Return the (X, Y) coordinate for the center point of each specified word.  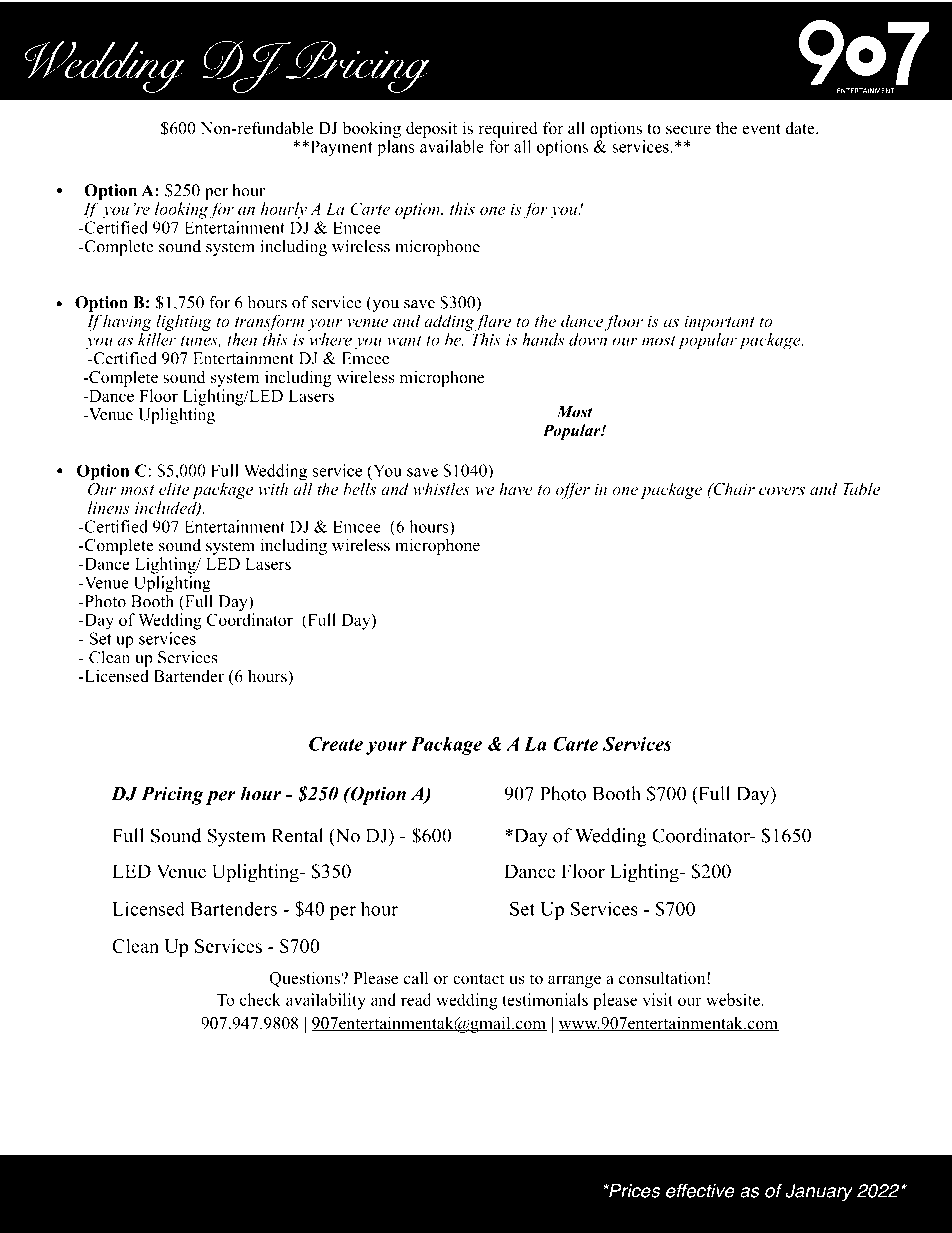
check (260, 999)
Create (336, 744)
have (516, 488)
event (761, 129)
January (819, 1192)
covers (782, 491)
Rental (297, 835)
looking (181, 210)
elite (174, 488)
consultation (663, 978)
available (452, 146)
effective (700, 1190)
